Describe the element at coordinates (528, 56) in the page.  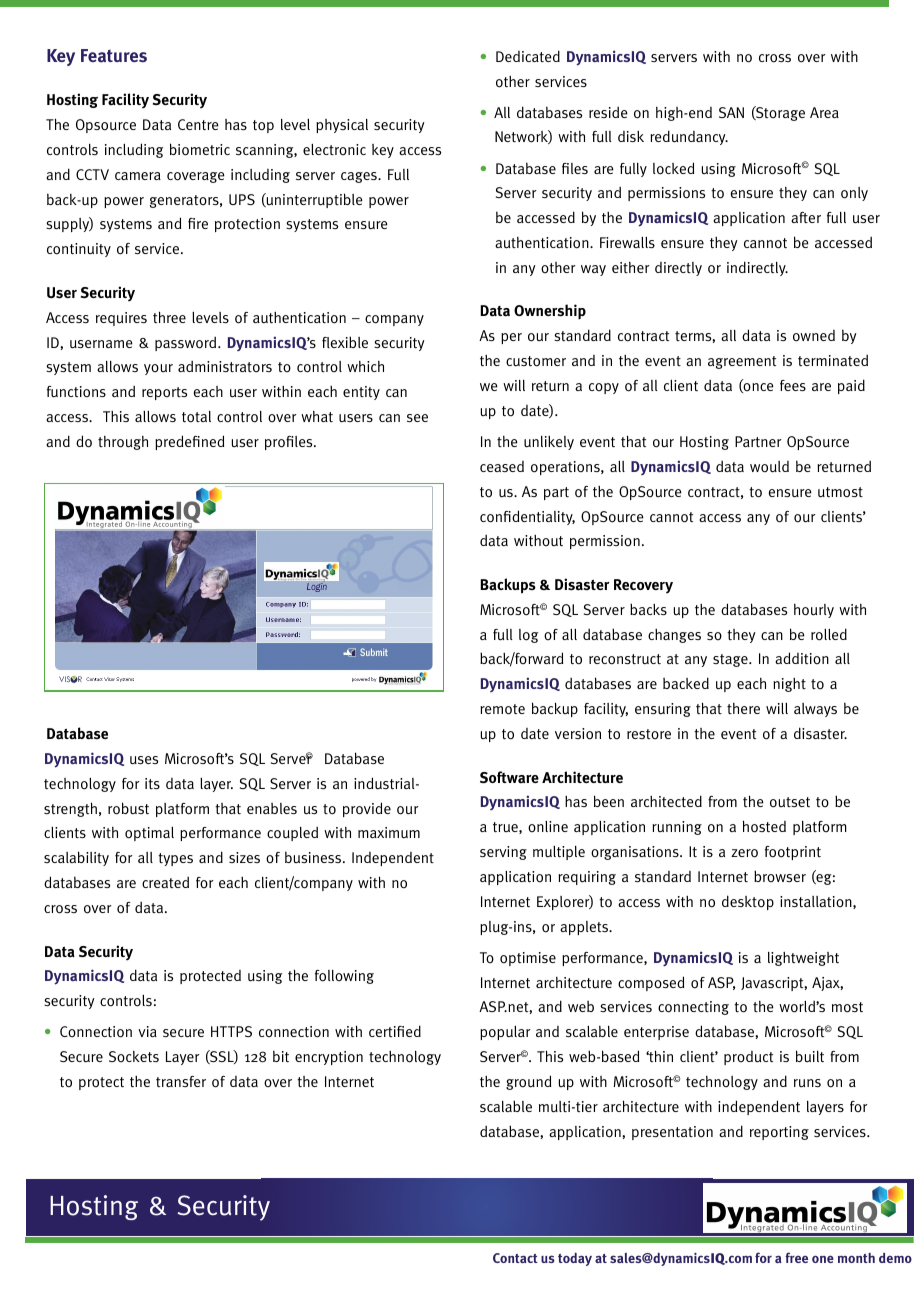
I see `Dedicated` at that location.
